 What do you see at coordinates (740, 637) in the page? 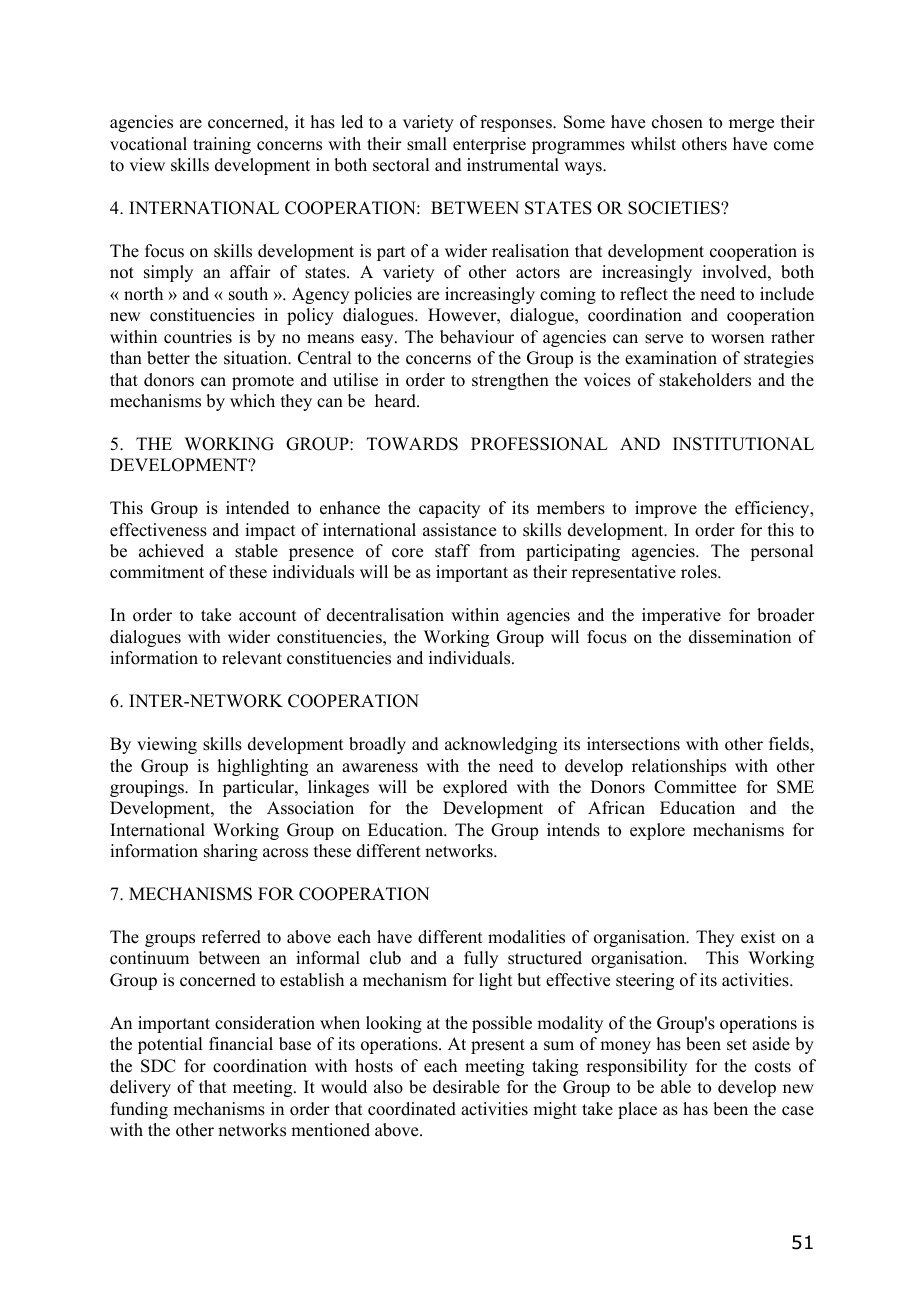
I see `dissemination` at bounding box center [740, 637].
